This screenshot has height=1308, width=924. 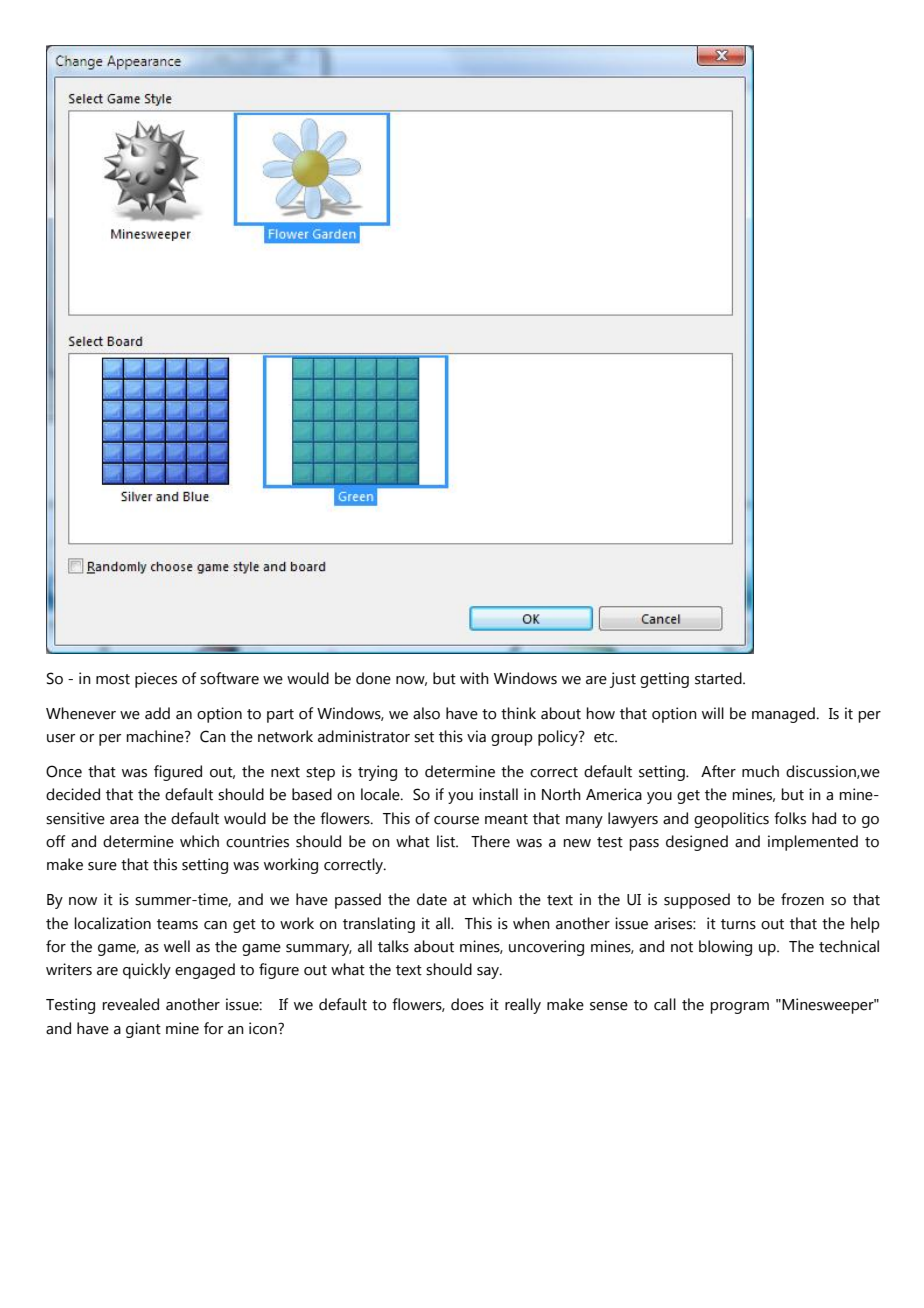 I want to click on frozen, so click(x=802, y=899).
